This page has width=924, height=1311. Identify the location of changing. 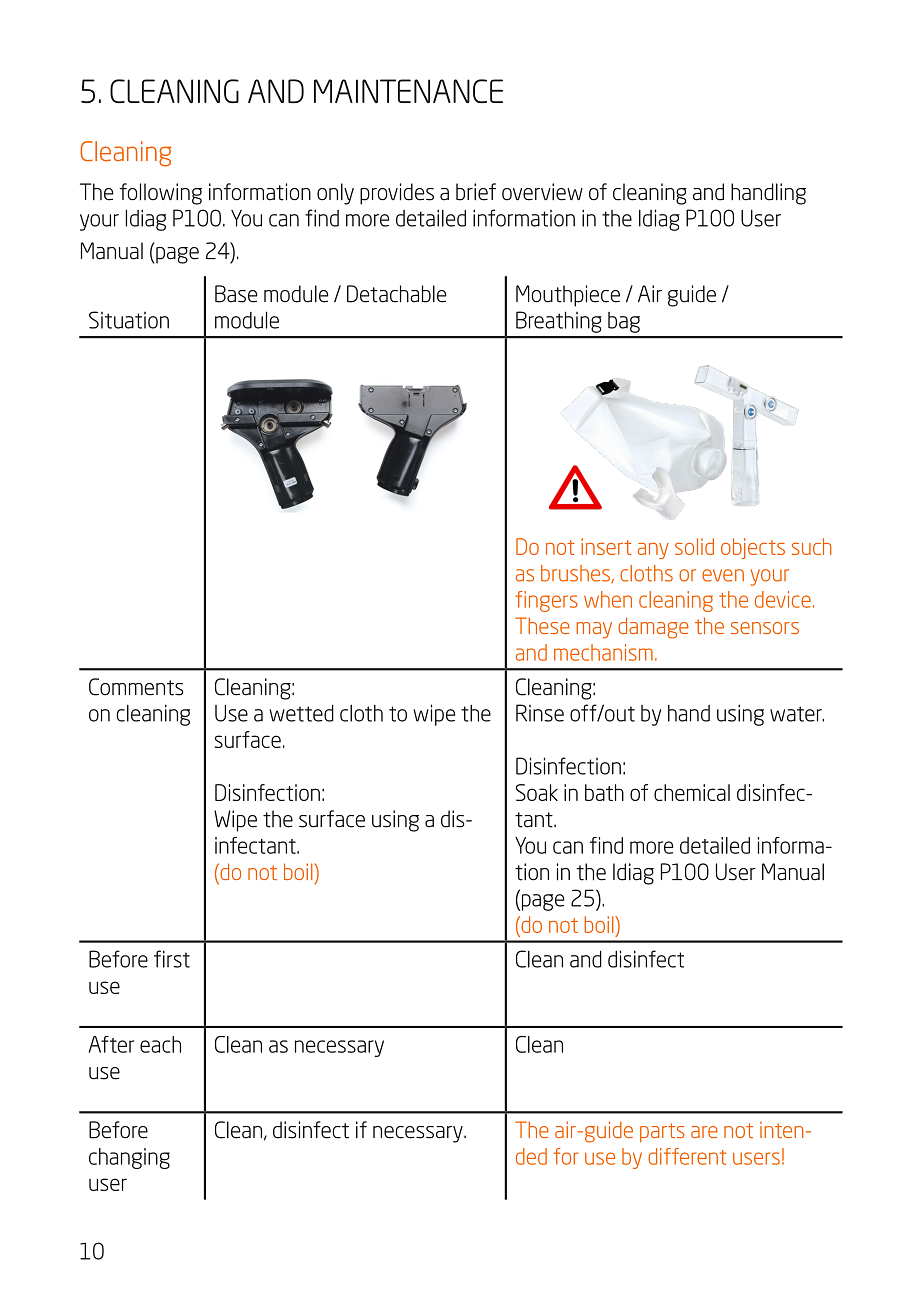
(129, 1158).
